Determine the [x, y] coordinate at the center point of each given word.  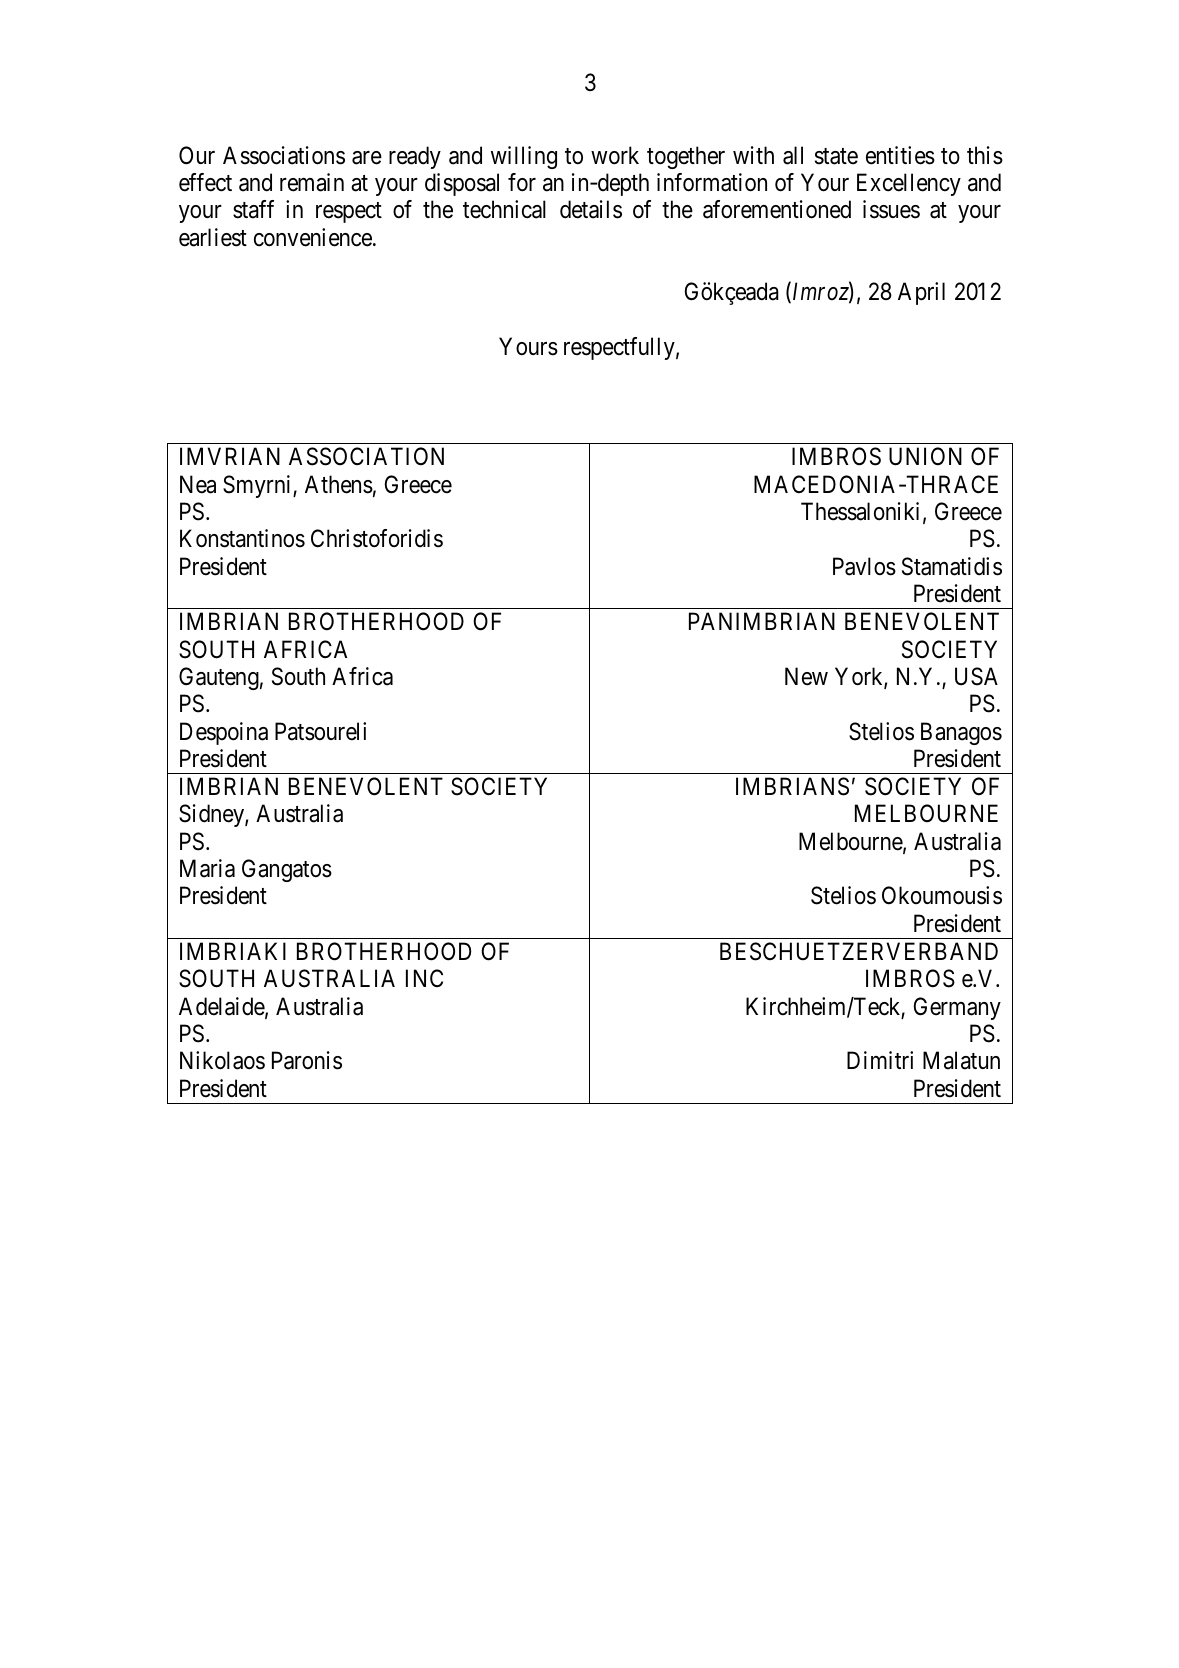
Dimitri [880, 1060]
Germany [957, 1008]
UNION [925, 456]
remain [312, 182]
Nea [198, 484]
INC [424, 978]
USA [976, 676]
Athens [339, 484]
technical [504, 209]
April [921, 293]
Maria [207, 868]
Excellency [909, 184]
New [806, 676]
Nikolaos [222, 1060]
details [591, 209]
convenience [314, 237]
